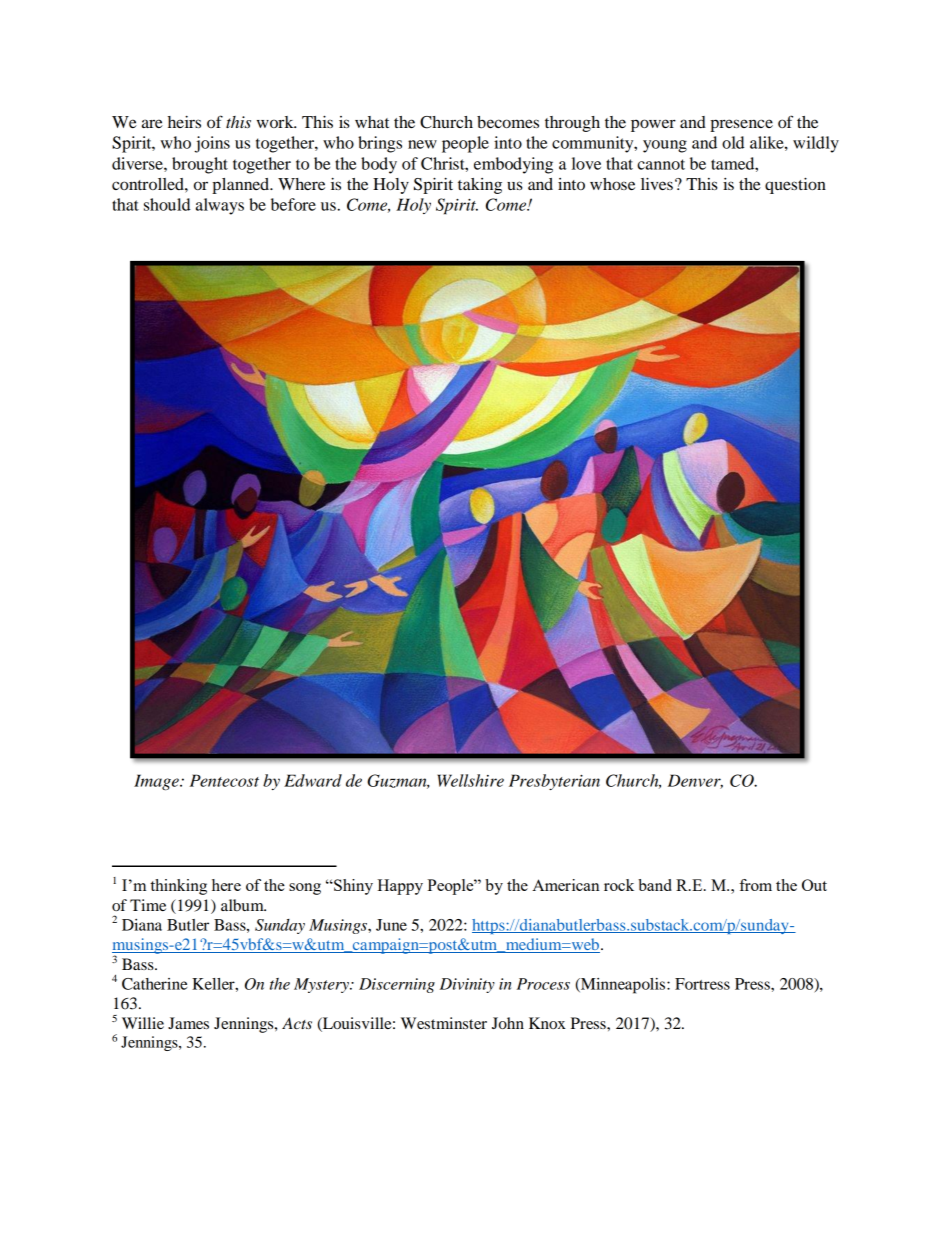 Image resolution: width=952 pixels, height=1233 pixels. What do you see at coordinates (188, 1023) in the document?
I see `James` at bounding box center [188, 1023].
